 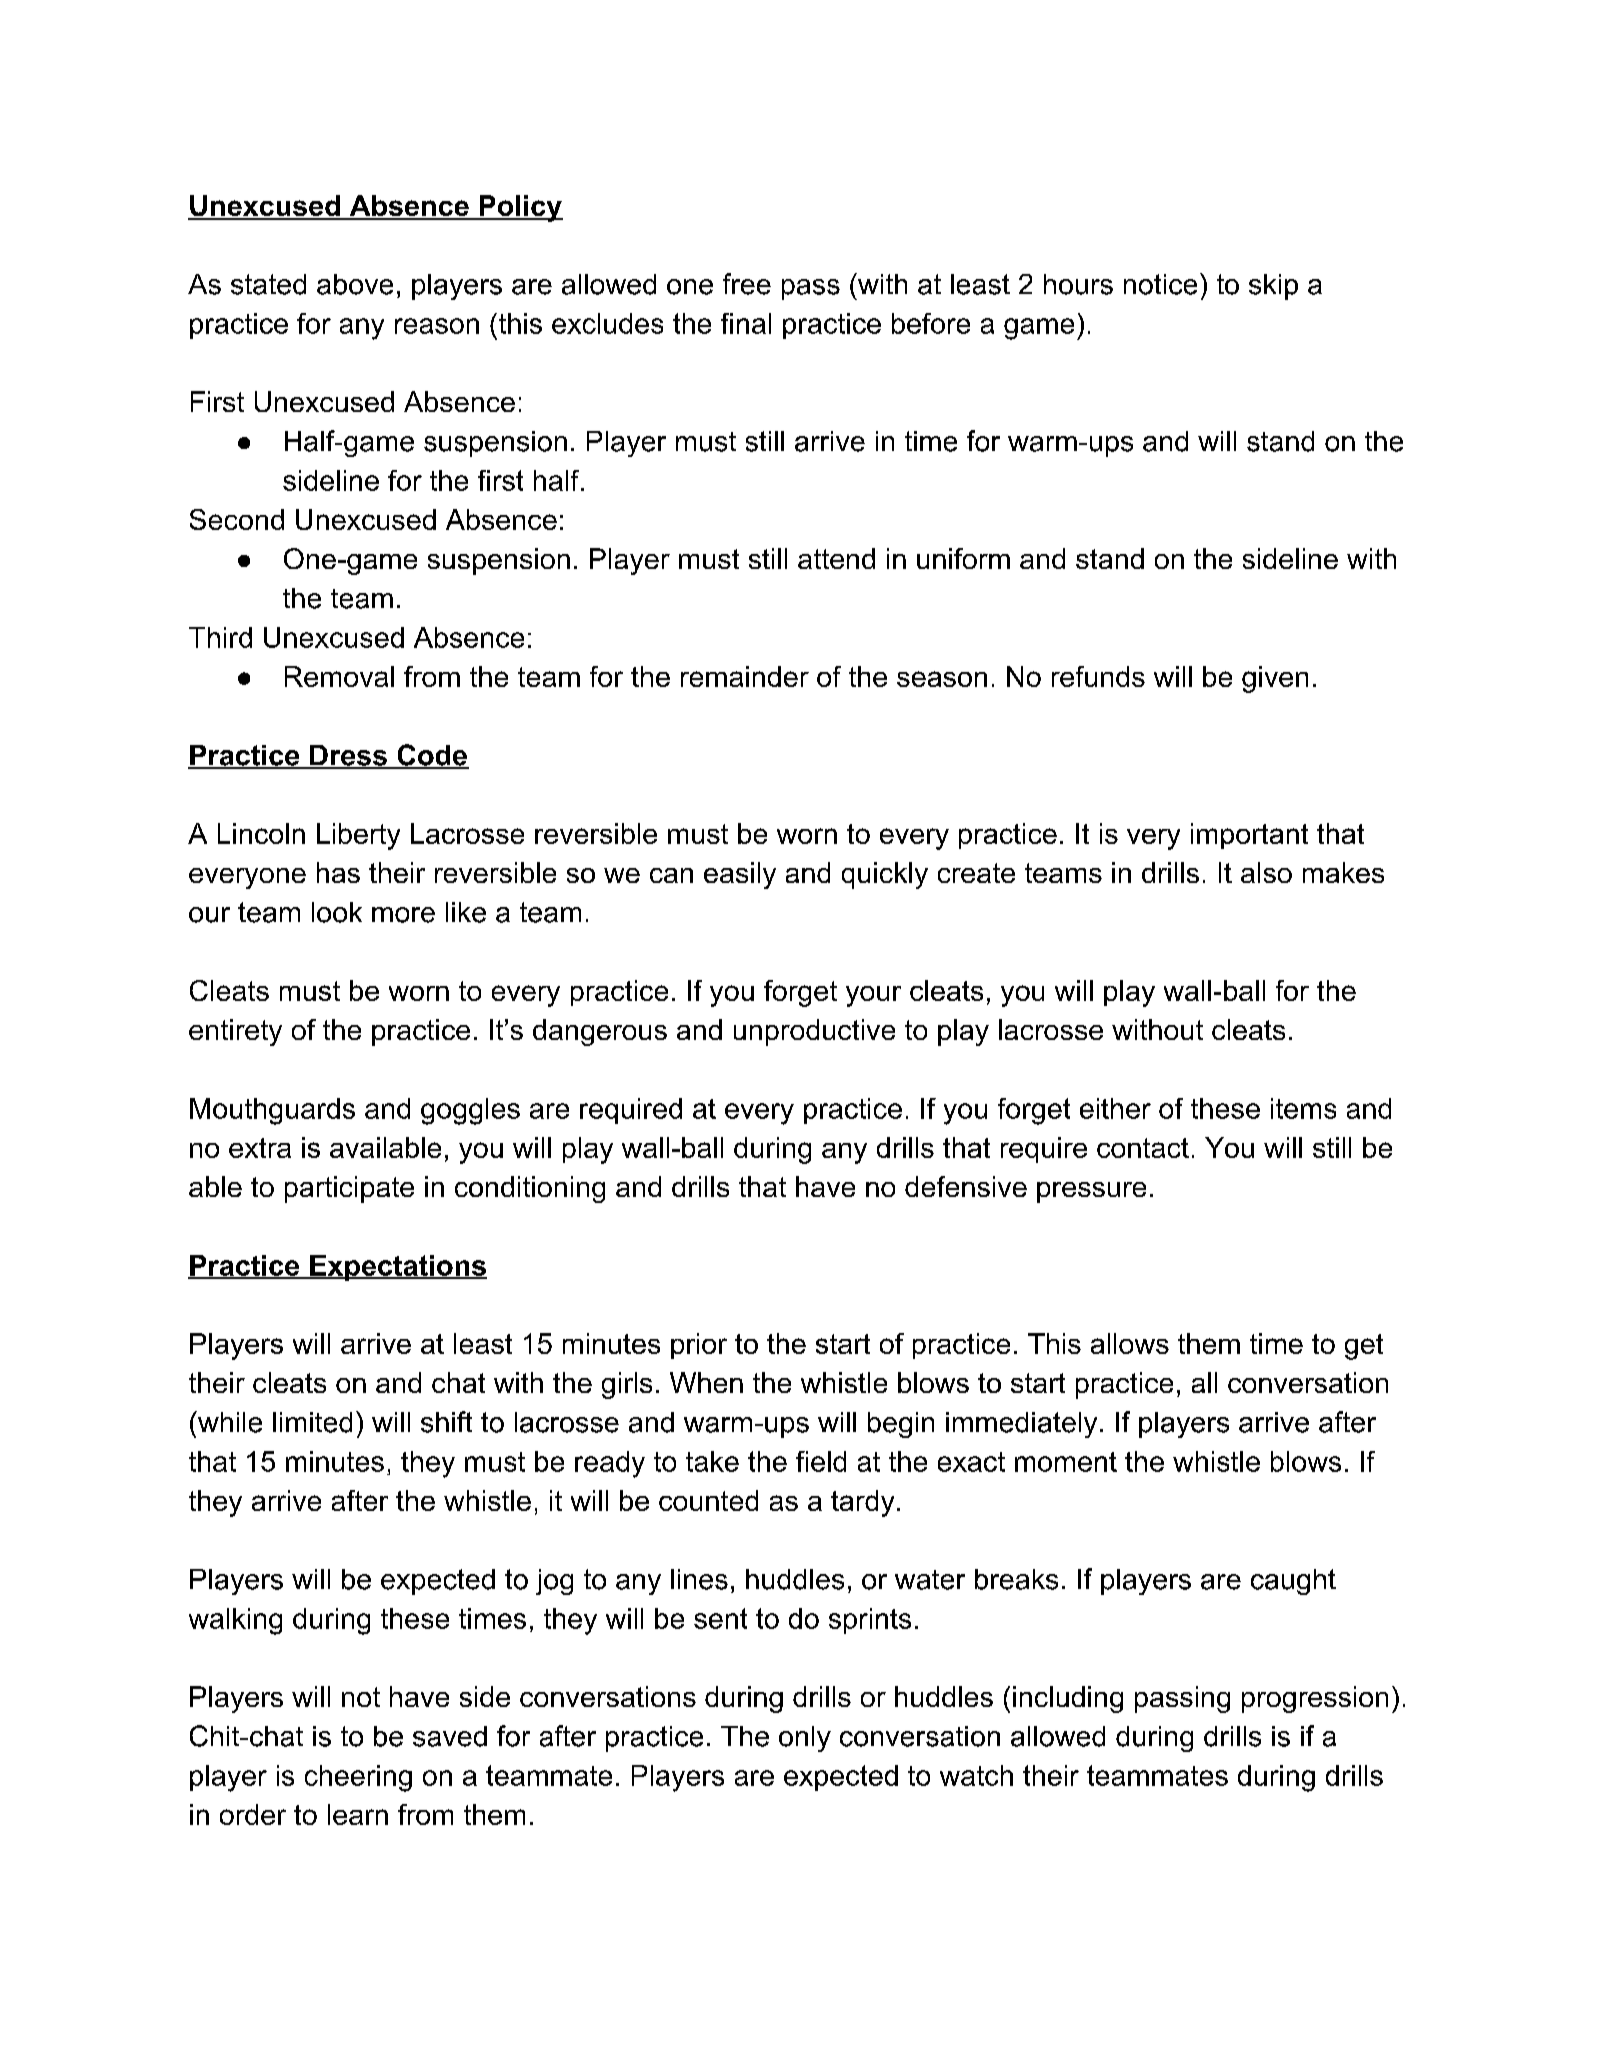 What do you see at coordinates (235, 1032) in the image?
I see `entirety` at bounding box center [235, 1032].
